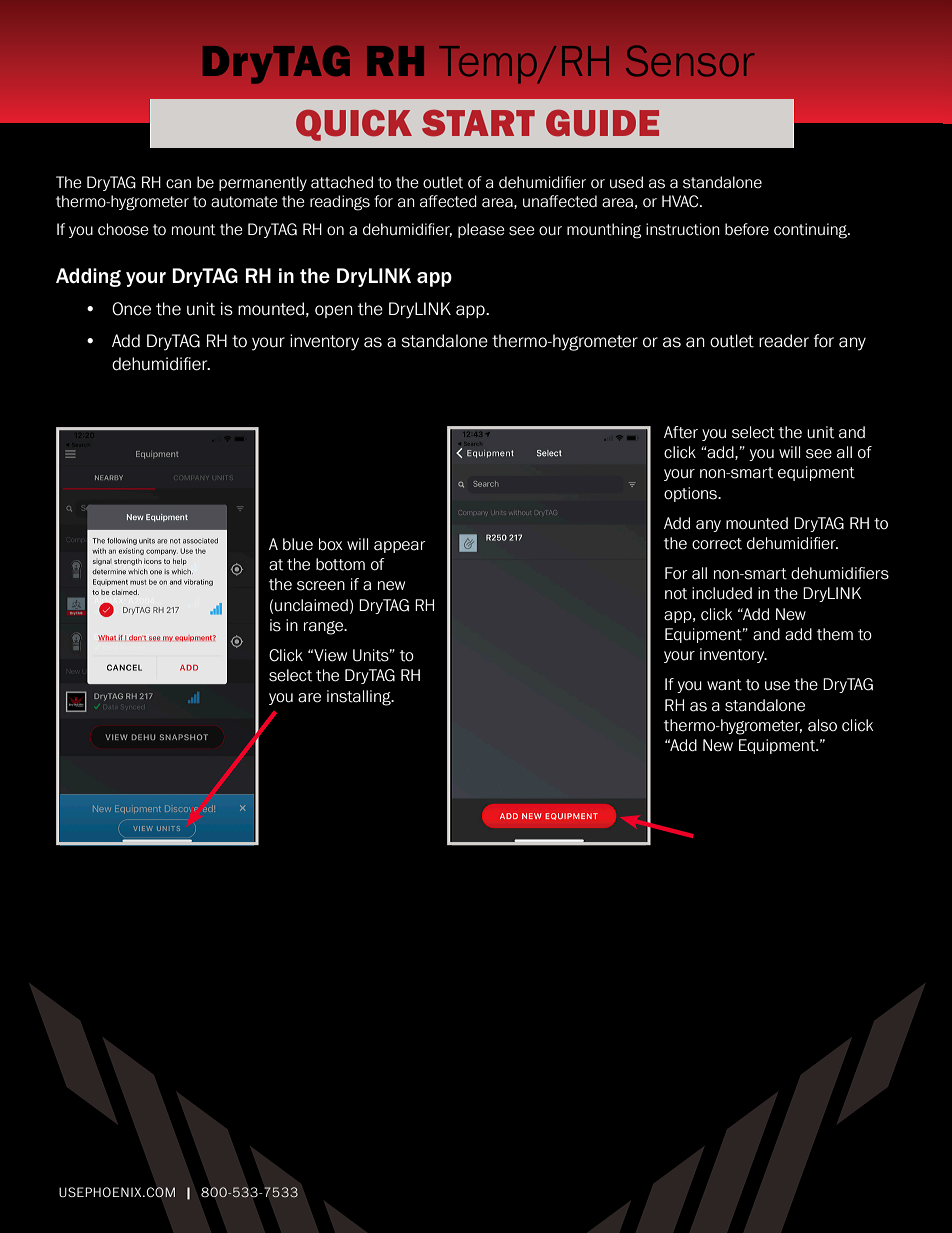  I want to click on Once, so click(131, 309).
